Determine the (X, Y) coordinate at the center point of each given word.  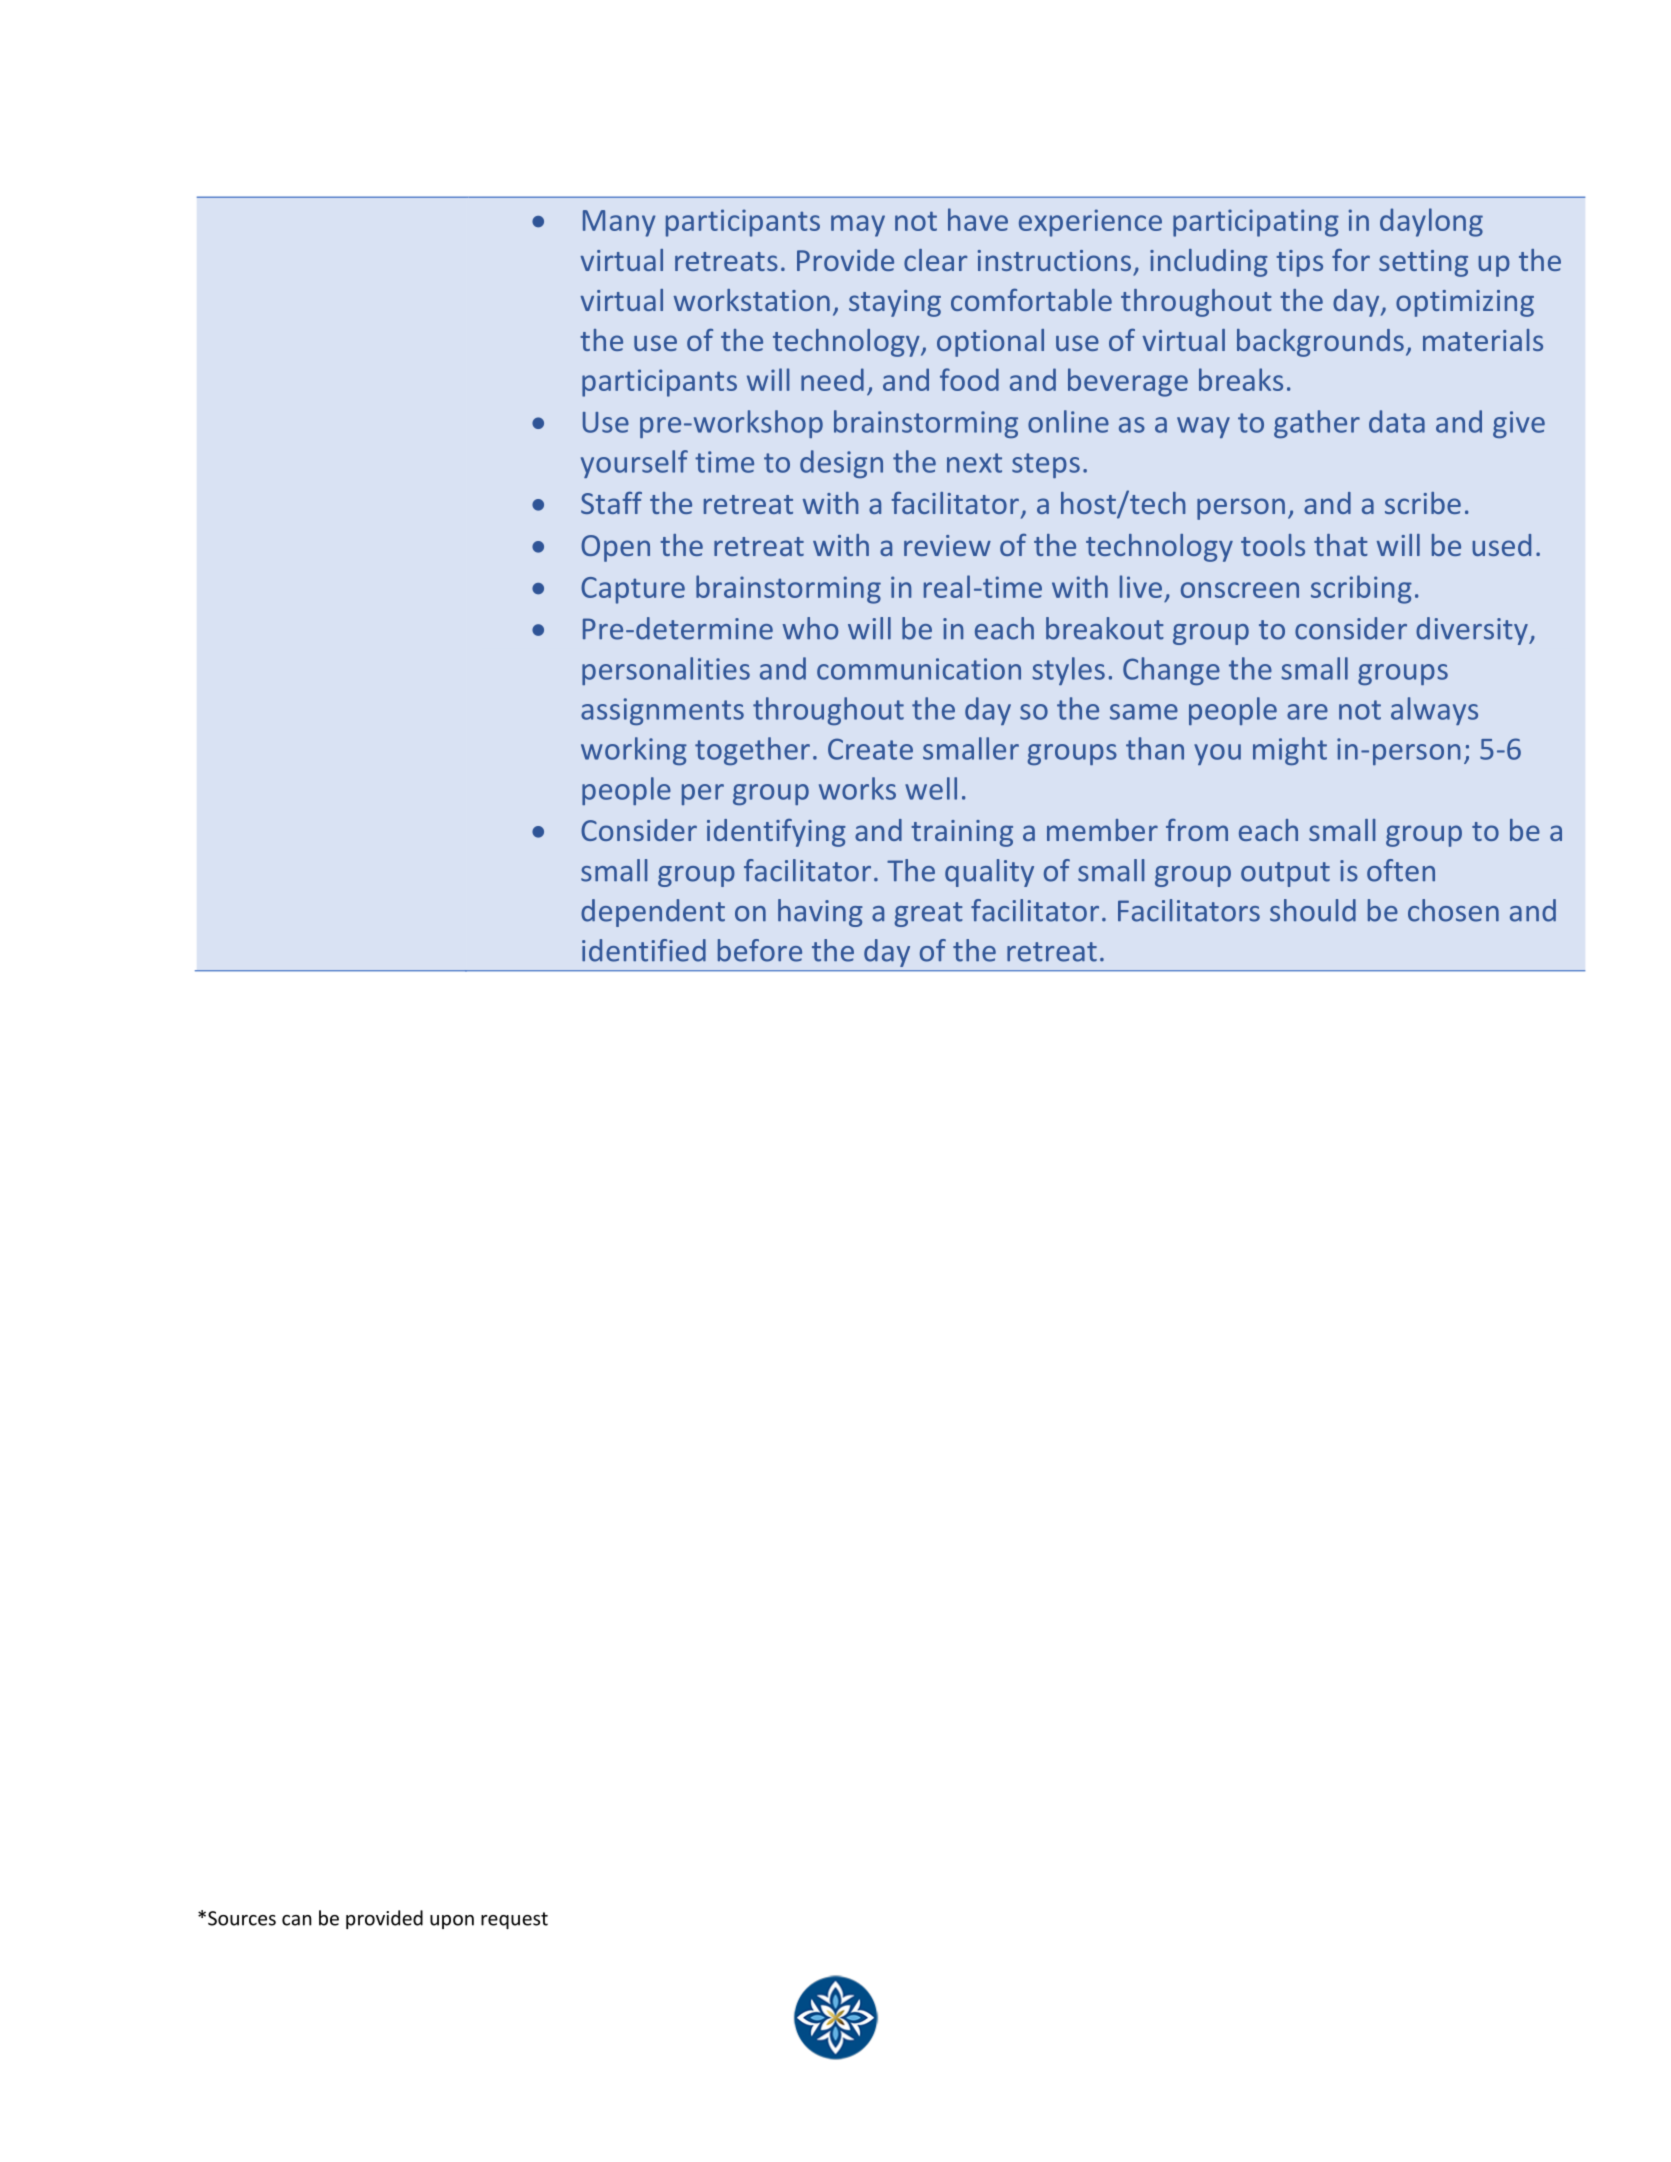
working (634, 751)
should (1313, 910)
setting (1423, 263)
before (760, 950)
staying (895, 303)
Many (619, 223)
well (931, 788)
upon (452, 1922)
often (1401, 870)
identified (644, 950)
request (514, 1920)
